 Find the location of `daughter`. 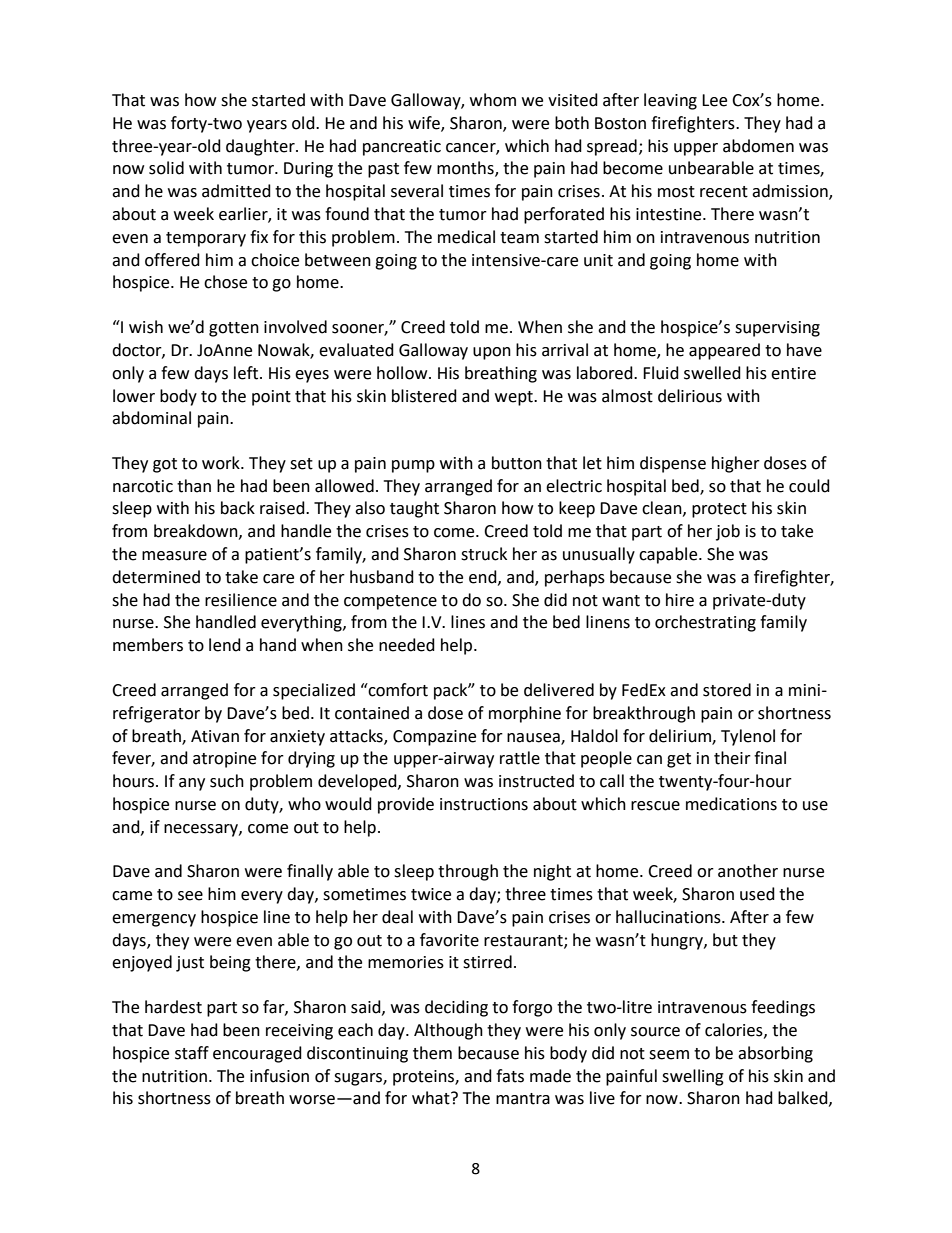

daughter is located at coordinates (261, 147).
